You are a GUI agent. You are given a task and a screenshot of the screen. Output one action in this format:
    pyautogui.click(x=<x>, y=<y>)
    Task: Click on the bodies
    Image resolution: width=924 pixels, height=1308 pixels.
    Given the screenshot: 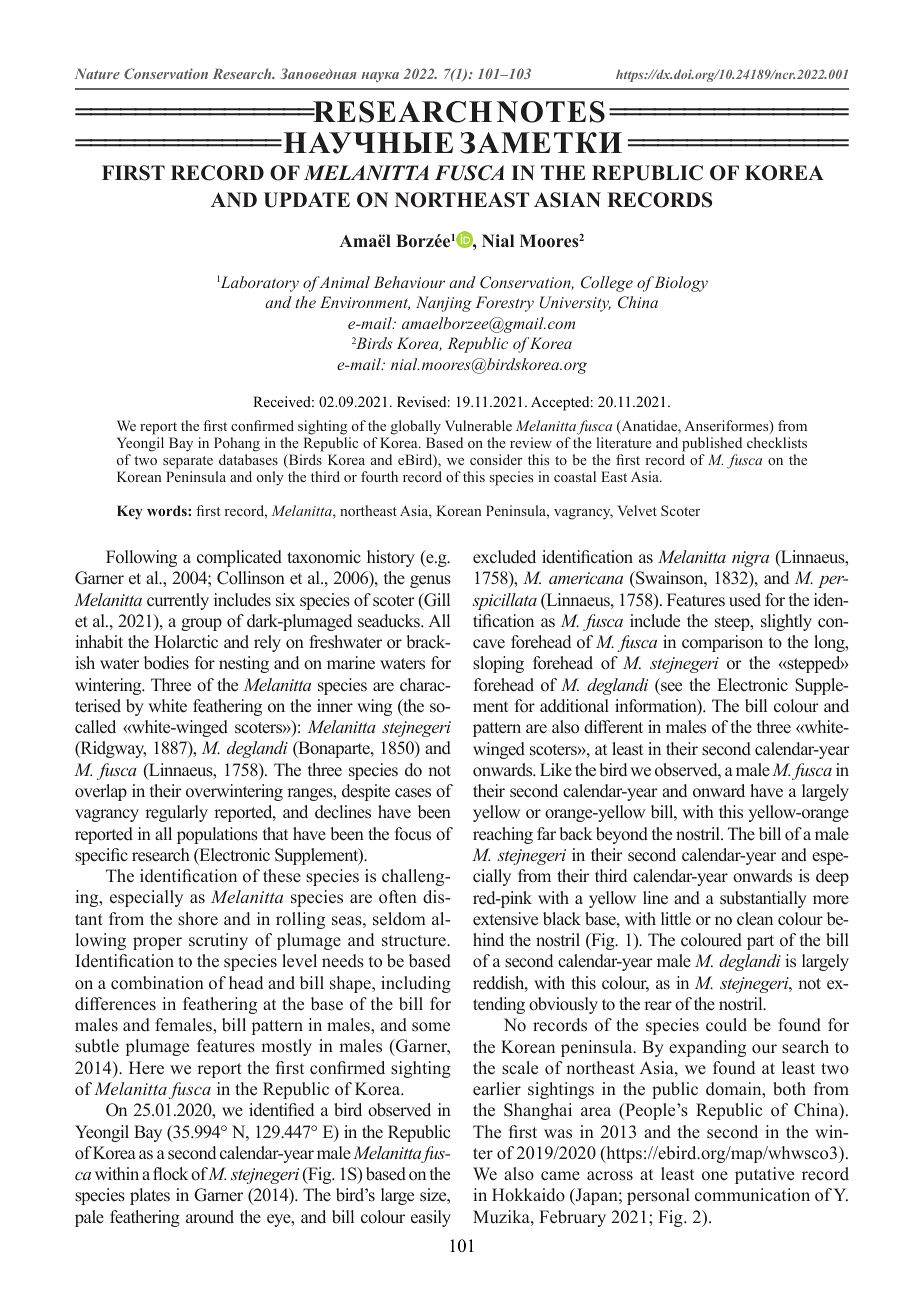 What is the action you would take?
    pyautogui.click(x=166, y=663)
